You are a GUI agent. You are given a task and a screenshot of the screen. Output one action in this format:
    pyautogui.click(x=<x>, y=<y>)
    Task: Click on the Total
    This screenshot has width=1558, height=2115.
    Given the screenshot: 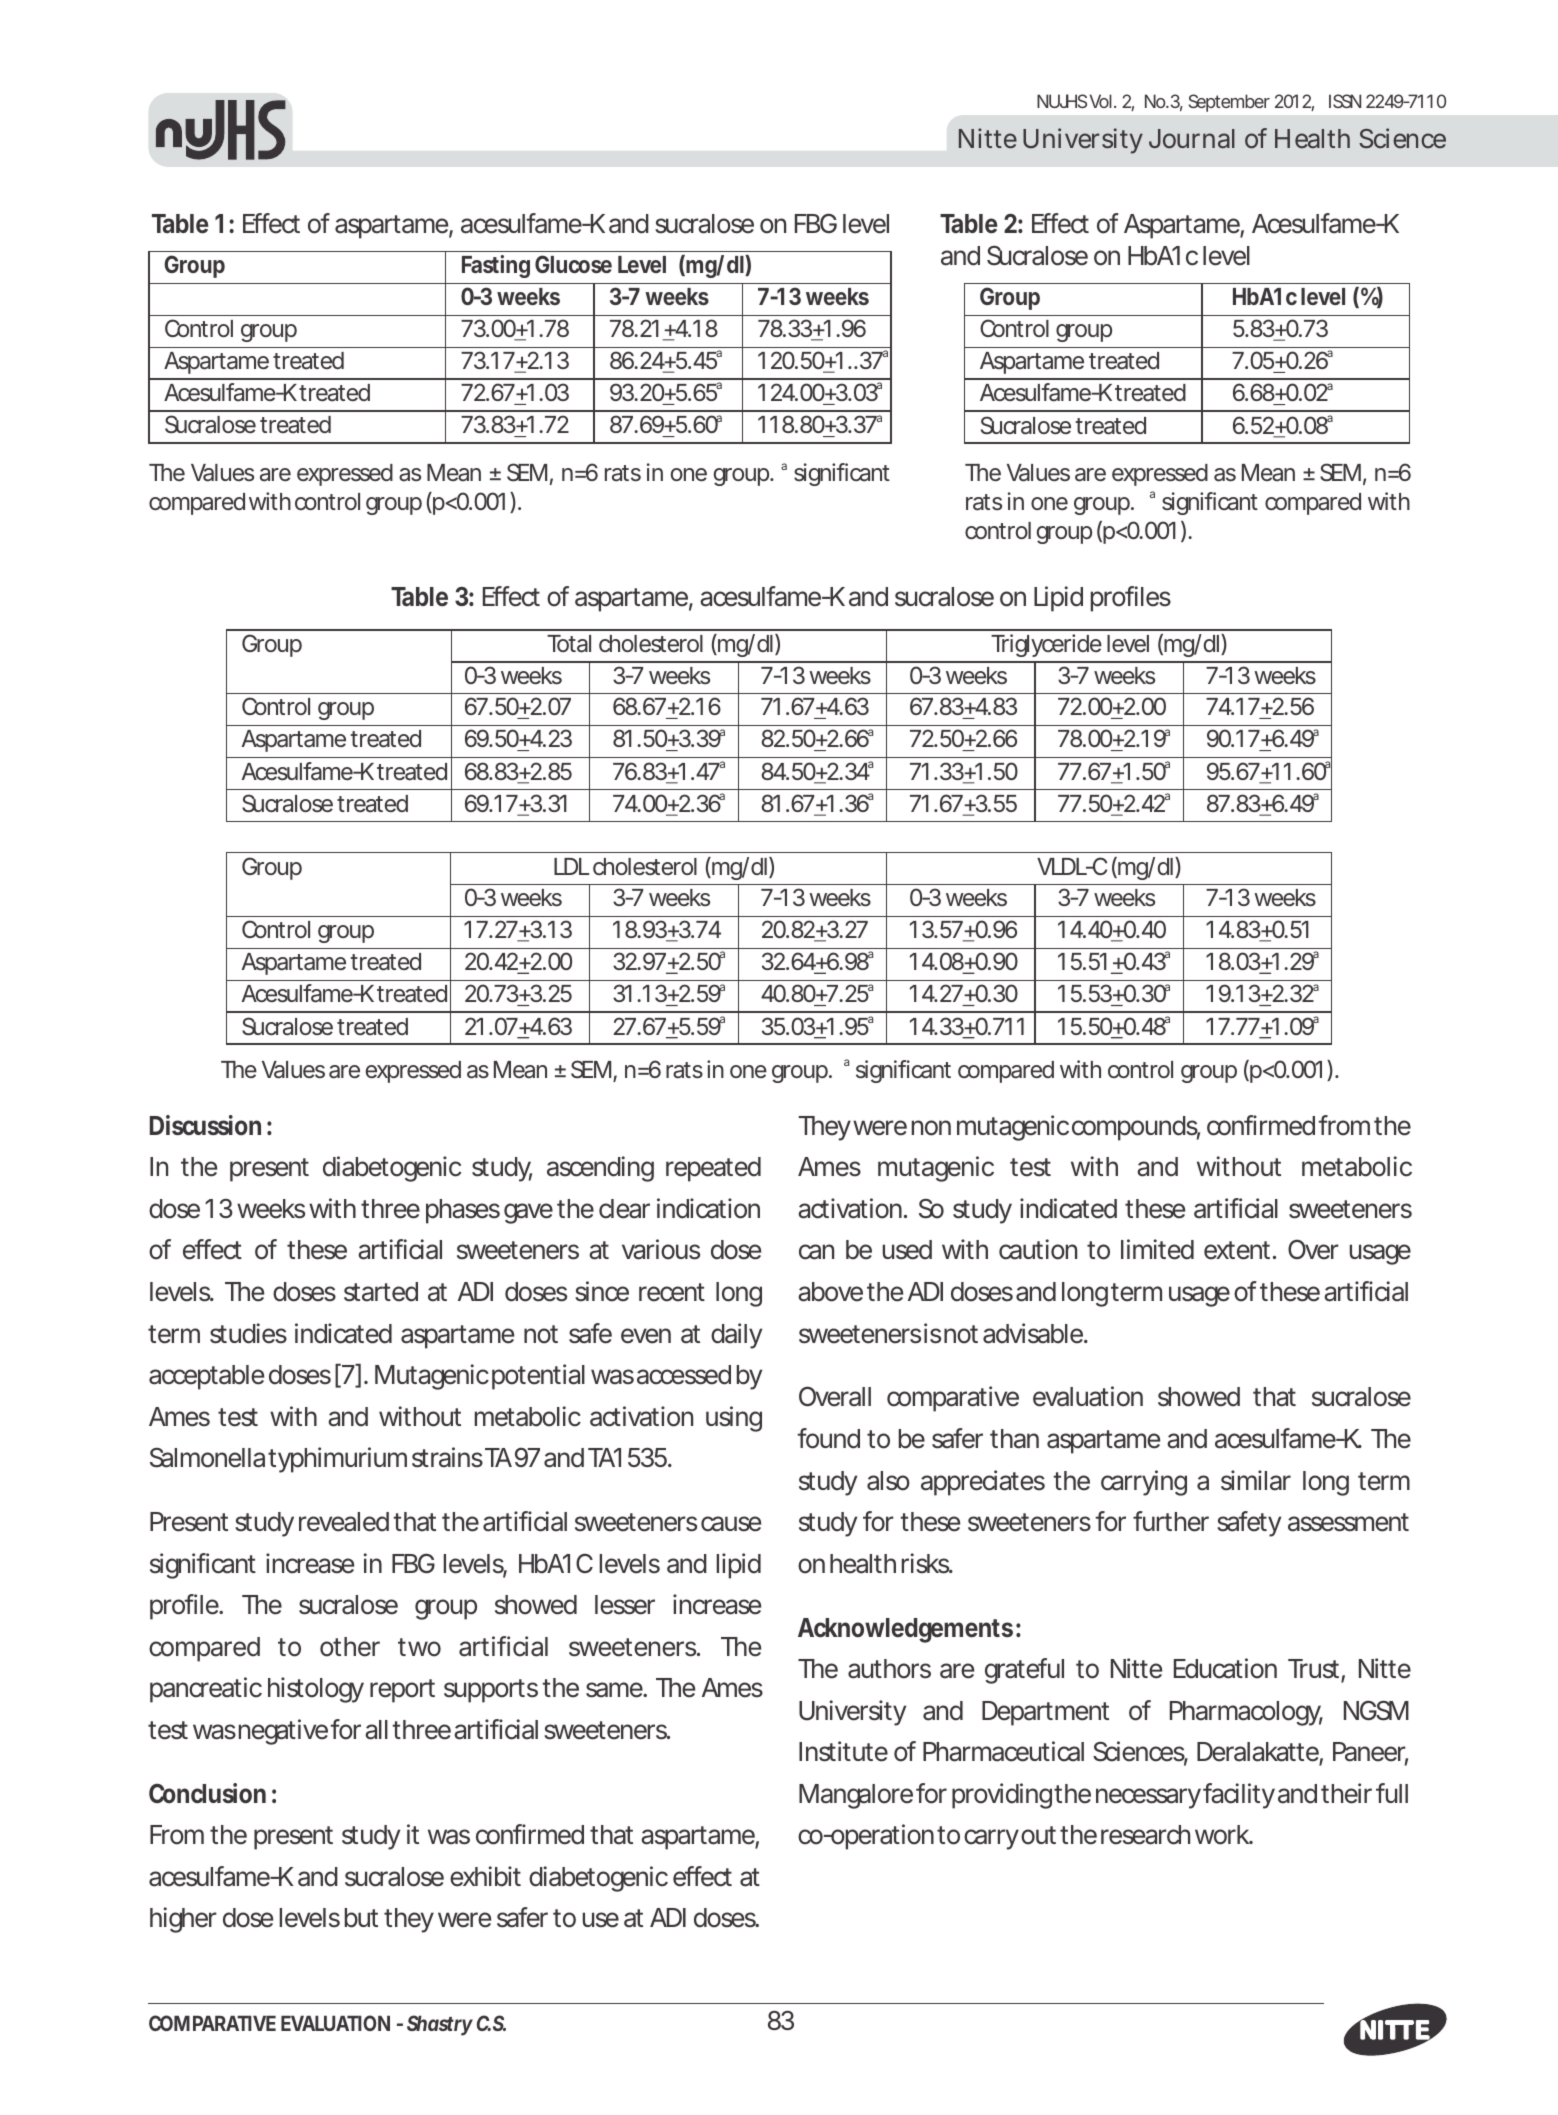 What is the action you would take?
    pyautogui.click(x=569, y=644)
